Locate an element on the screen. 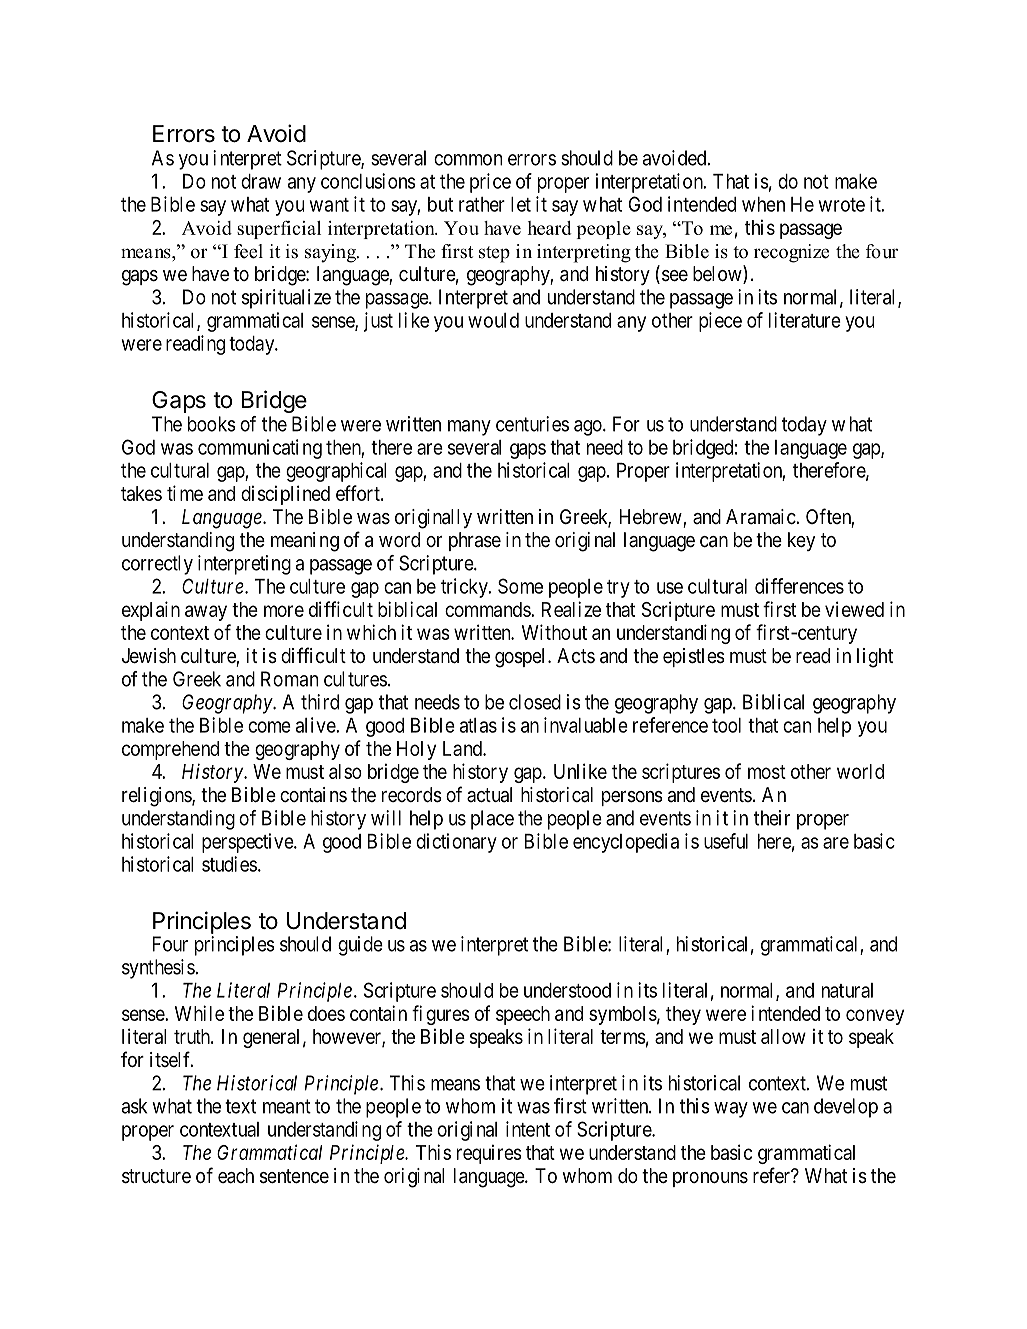  draw is located at coordinates (261, 181).
